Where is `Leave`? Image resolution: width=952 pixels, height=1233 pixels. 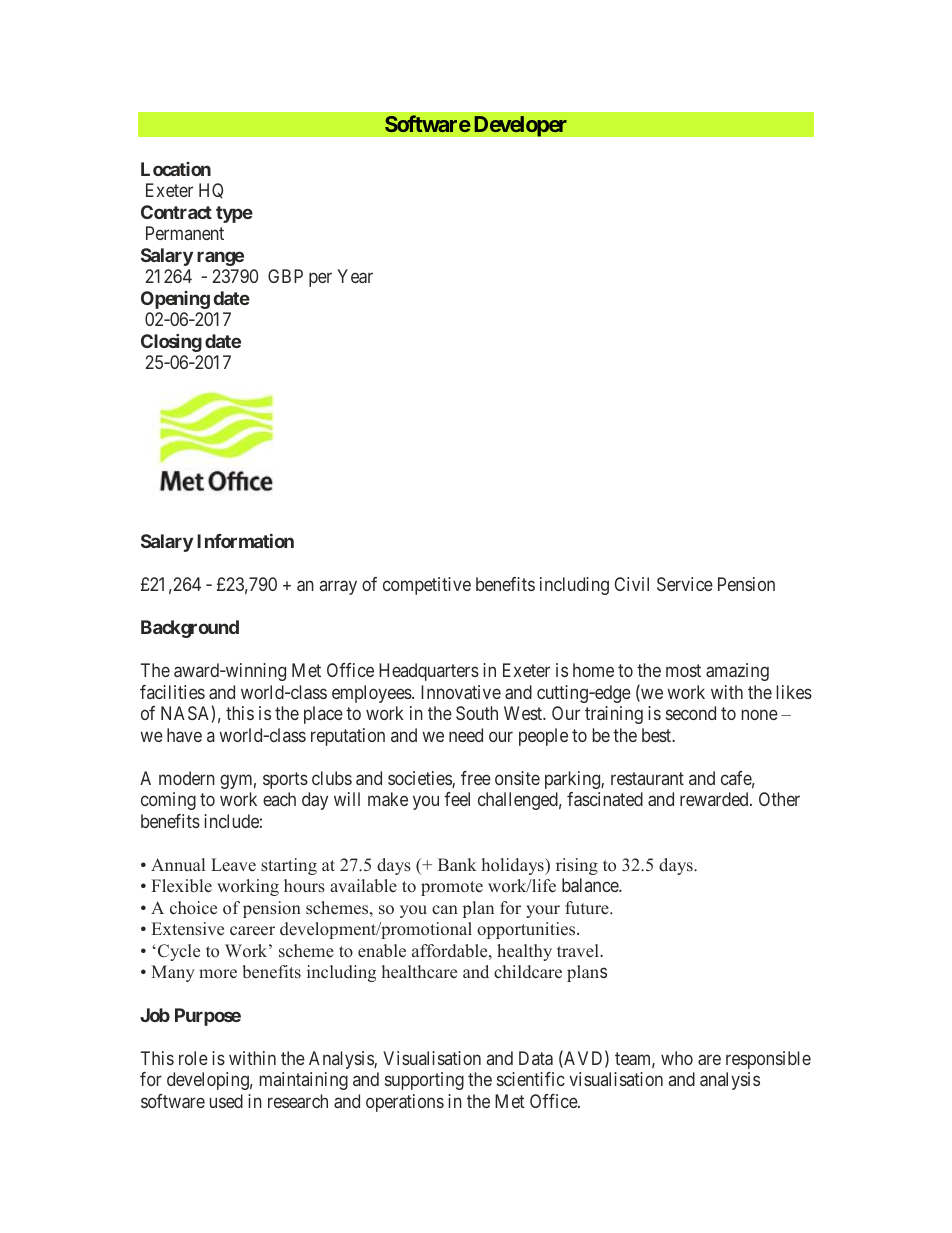
Leave is located at coordinates (233, 865).
